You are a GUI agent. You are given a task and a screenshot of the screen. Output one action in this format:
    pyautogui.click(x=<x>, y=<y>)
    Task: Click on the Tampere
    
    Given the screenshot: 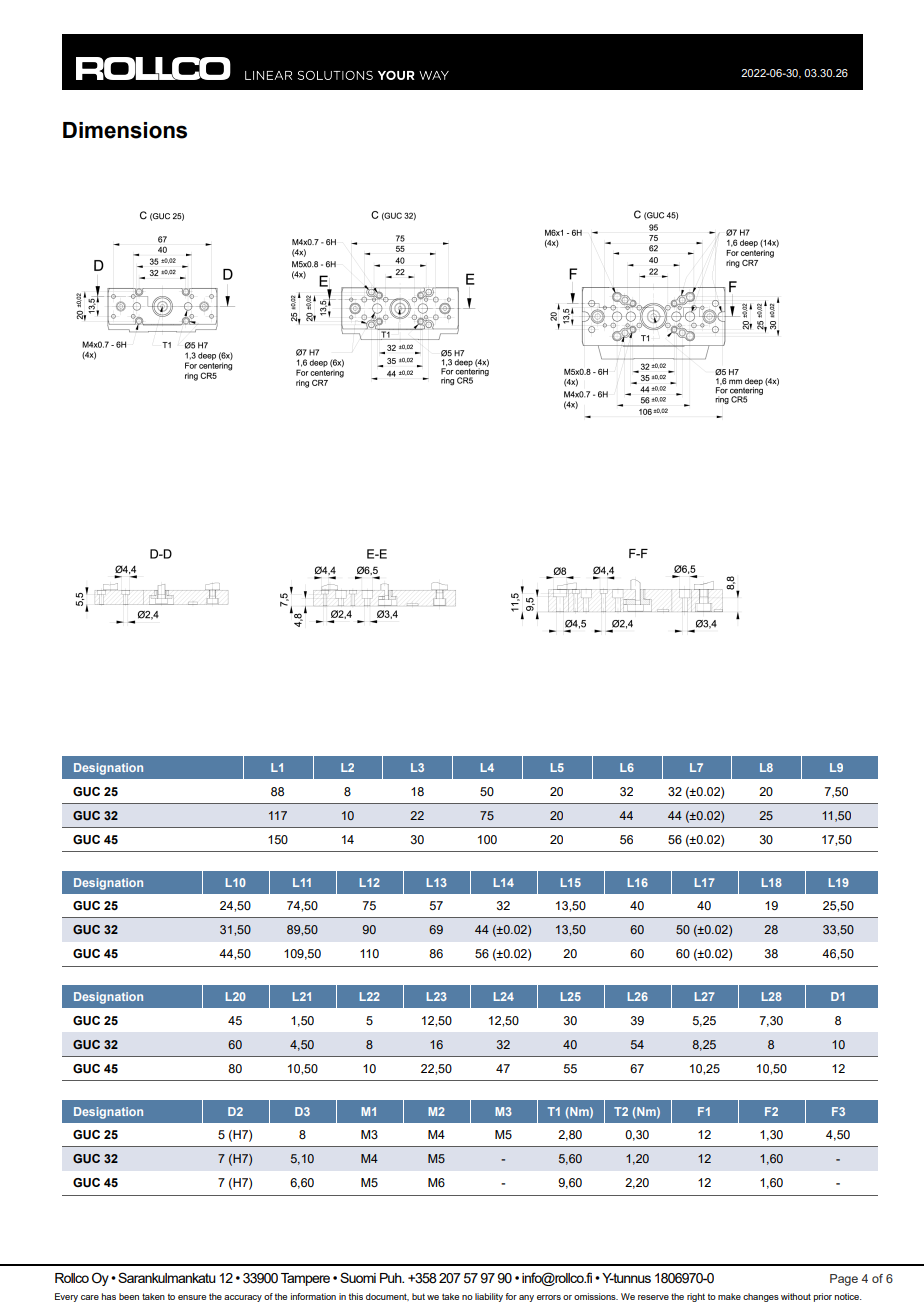 What is the action you would take?
    pyautogui.click(x=305, y=1279)
